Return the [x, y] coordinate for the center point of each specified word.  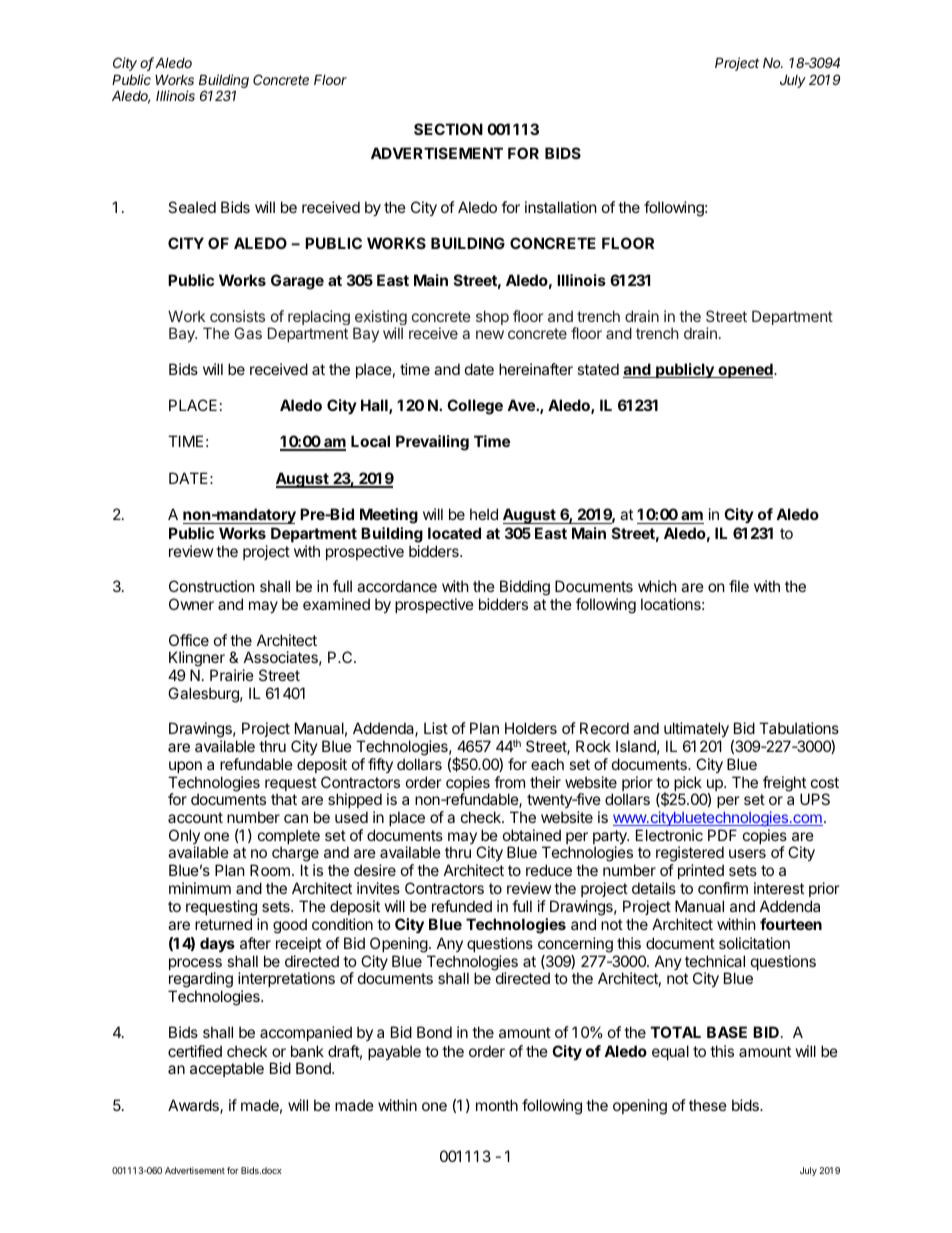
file [739, 586]
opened [745, 370]
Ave [522, 405]
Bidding [525, 589]
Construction [212, 586]
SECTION [448, 129]
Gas [248, 333]
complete [289, 838]
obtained [532, 835]
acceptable [227, 1069]
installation [561, 207]
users [747, 853]
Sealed [192, 207]
